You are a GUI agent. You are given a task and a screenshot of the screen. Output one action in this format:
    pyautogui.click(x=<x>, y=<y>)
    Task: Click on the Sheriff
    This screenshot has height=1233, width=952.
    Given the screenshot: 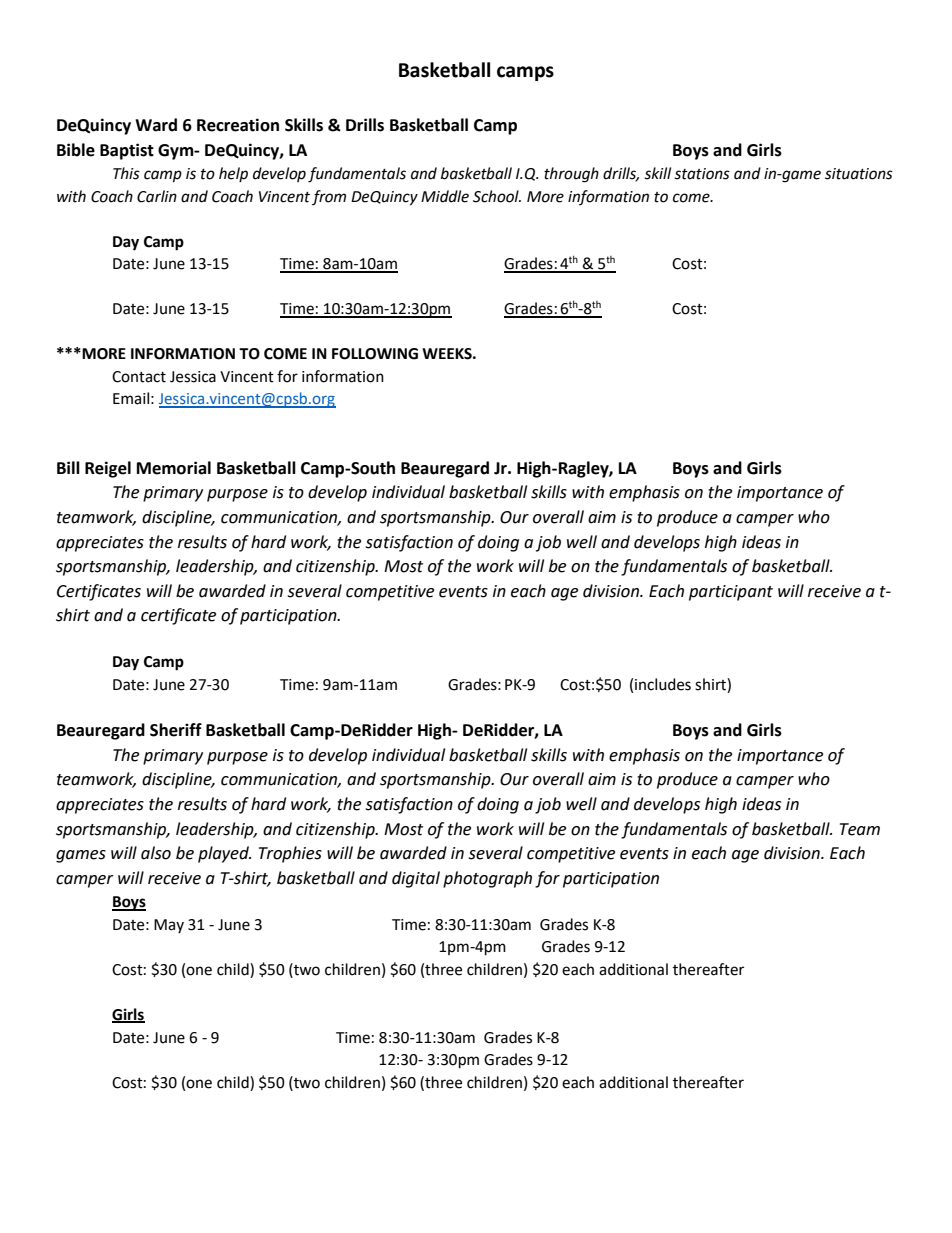 What is the action you would take?
    pyautogui.click(x=176, y=730)
